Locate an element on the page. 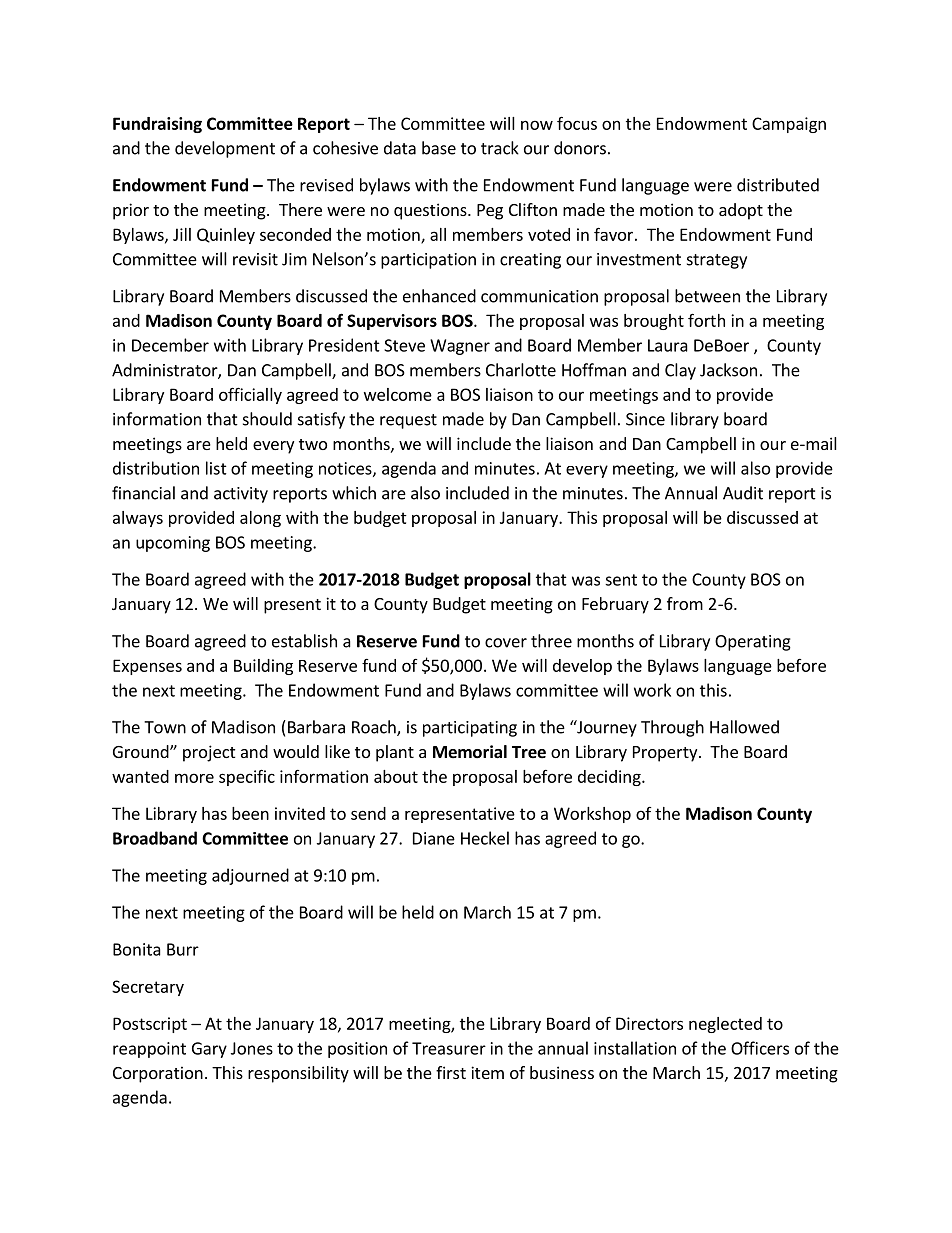 This document has height=1233, width=952. from is located at coordinates (685, 603).
